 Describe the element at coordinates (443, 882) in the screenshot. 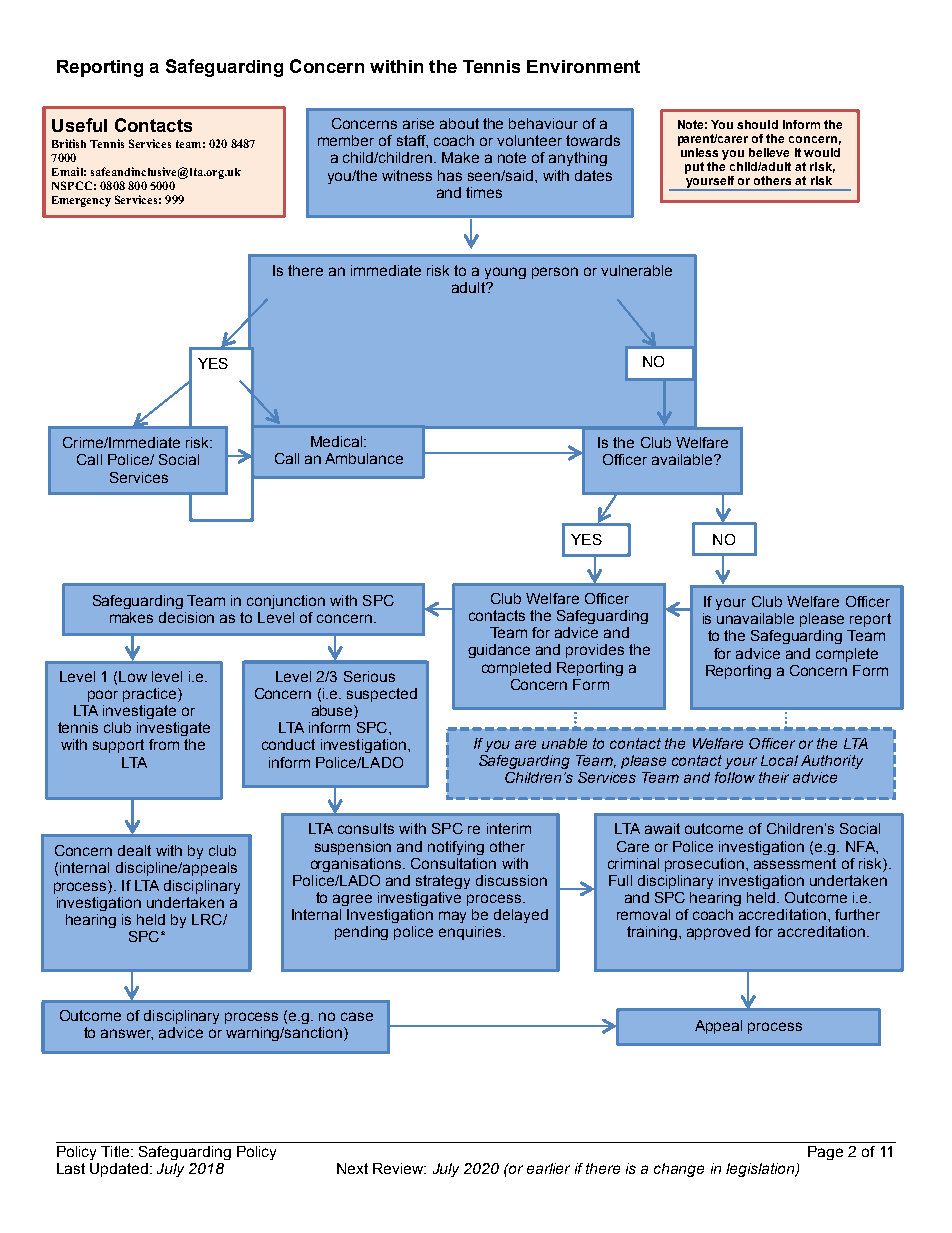

I see `strategy` at that location.
